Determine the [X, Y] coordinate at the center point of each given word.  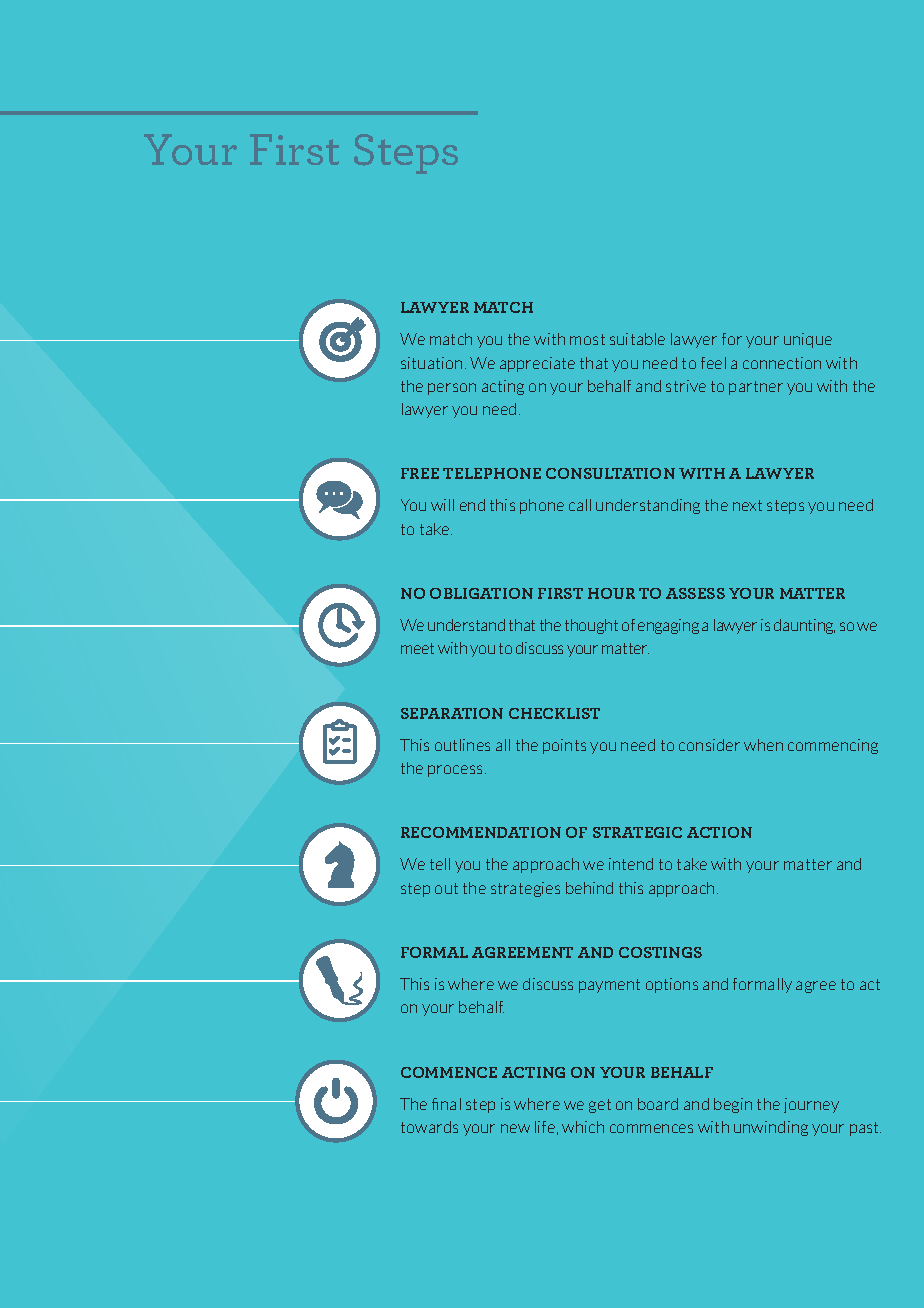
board [658, 1104]
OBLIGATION [481, 593]
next [747, 505]
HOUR [611, 593]
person [452, 389]
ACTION [719, 832]
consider [709, 745]
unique [808, 340]
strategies [525, 889]
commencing [833, 746]
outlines [462, 745]
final [446, 1104]
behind [589, 888]
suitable [637, 339]
